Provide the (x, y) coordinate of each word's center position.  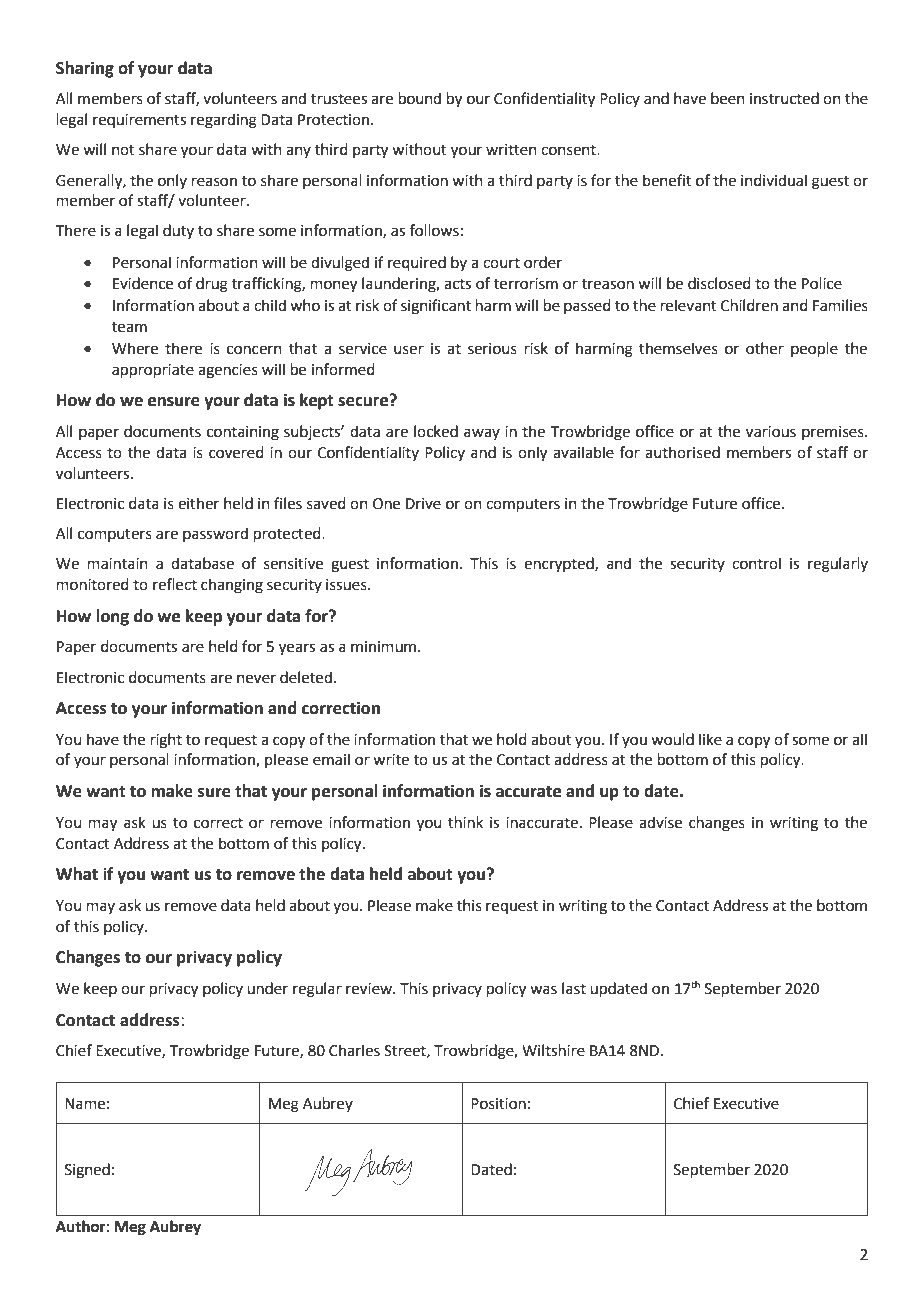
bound (420, 98)
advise (660, 822)
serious (492, 349)
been (728, 98)
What (77, 874)
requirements (139, 121)
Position (498, 1104)
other (765, 348)
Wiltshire (553, 1050)
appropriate (153, 371)
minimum (383, 647)
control (756, 563)
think (465, 822)
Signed (87, 1171)
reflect (175, 584)
